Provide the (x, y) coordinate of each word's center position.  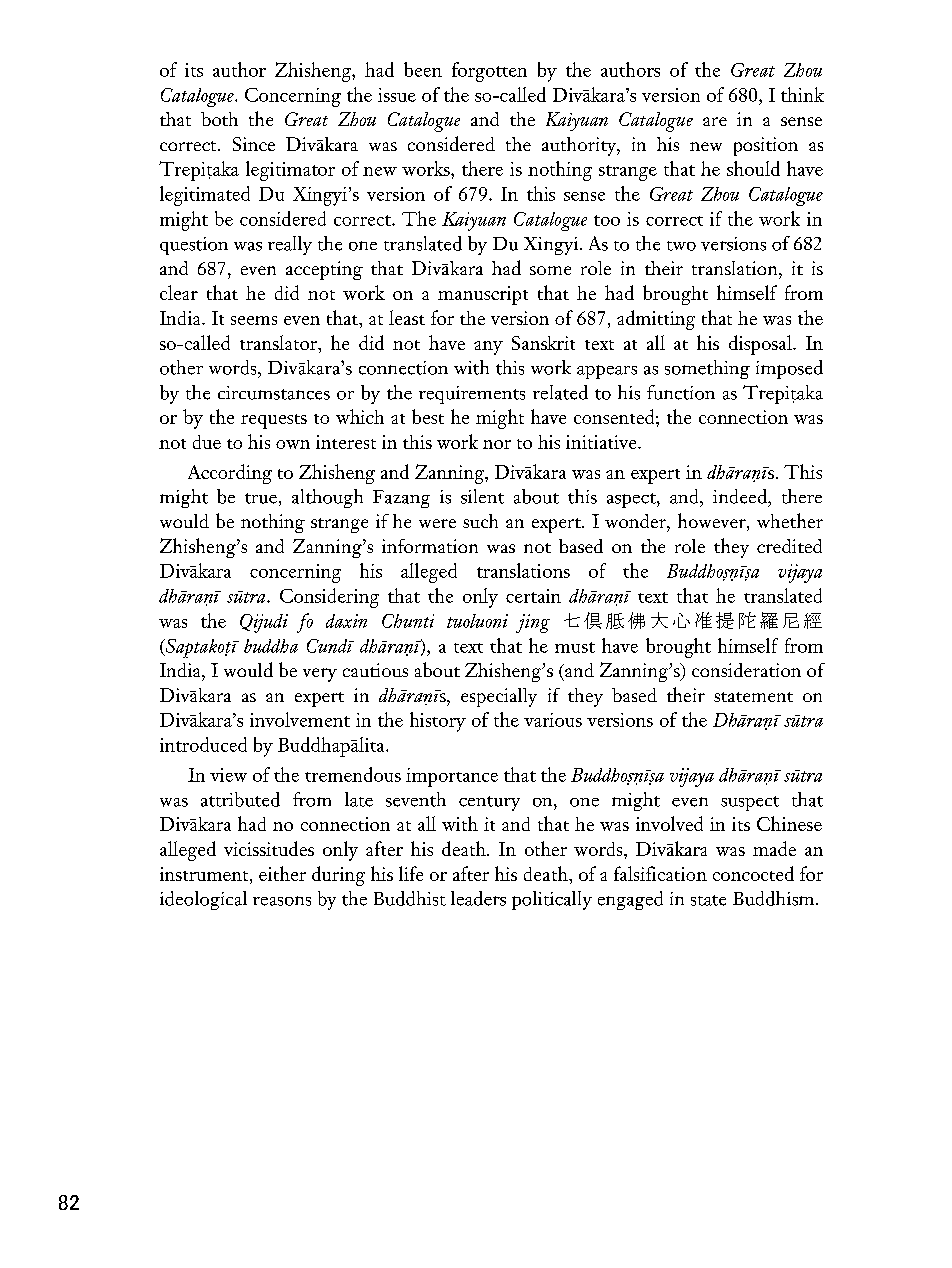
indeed (741, 496)
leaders (478, 898)
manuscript (483, 295)
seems (254, 320)
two (681, 246)
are (715, 121)
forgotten (489, 72)
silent (482, 496)
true (261, 498)
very (320, 675)
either (282, 873)
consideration (746, 670)
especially (499, 697)
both (219, 119)
